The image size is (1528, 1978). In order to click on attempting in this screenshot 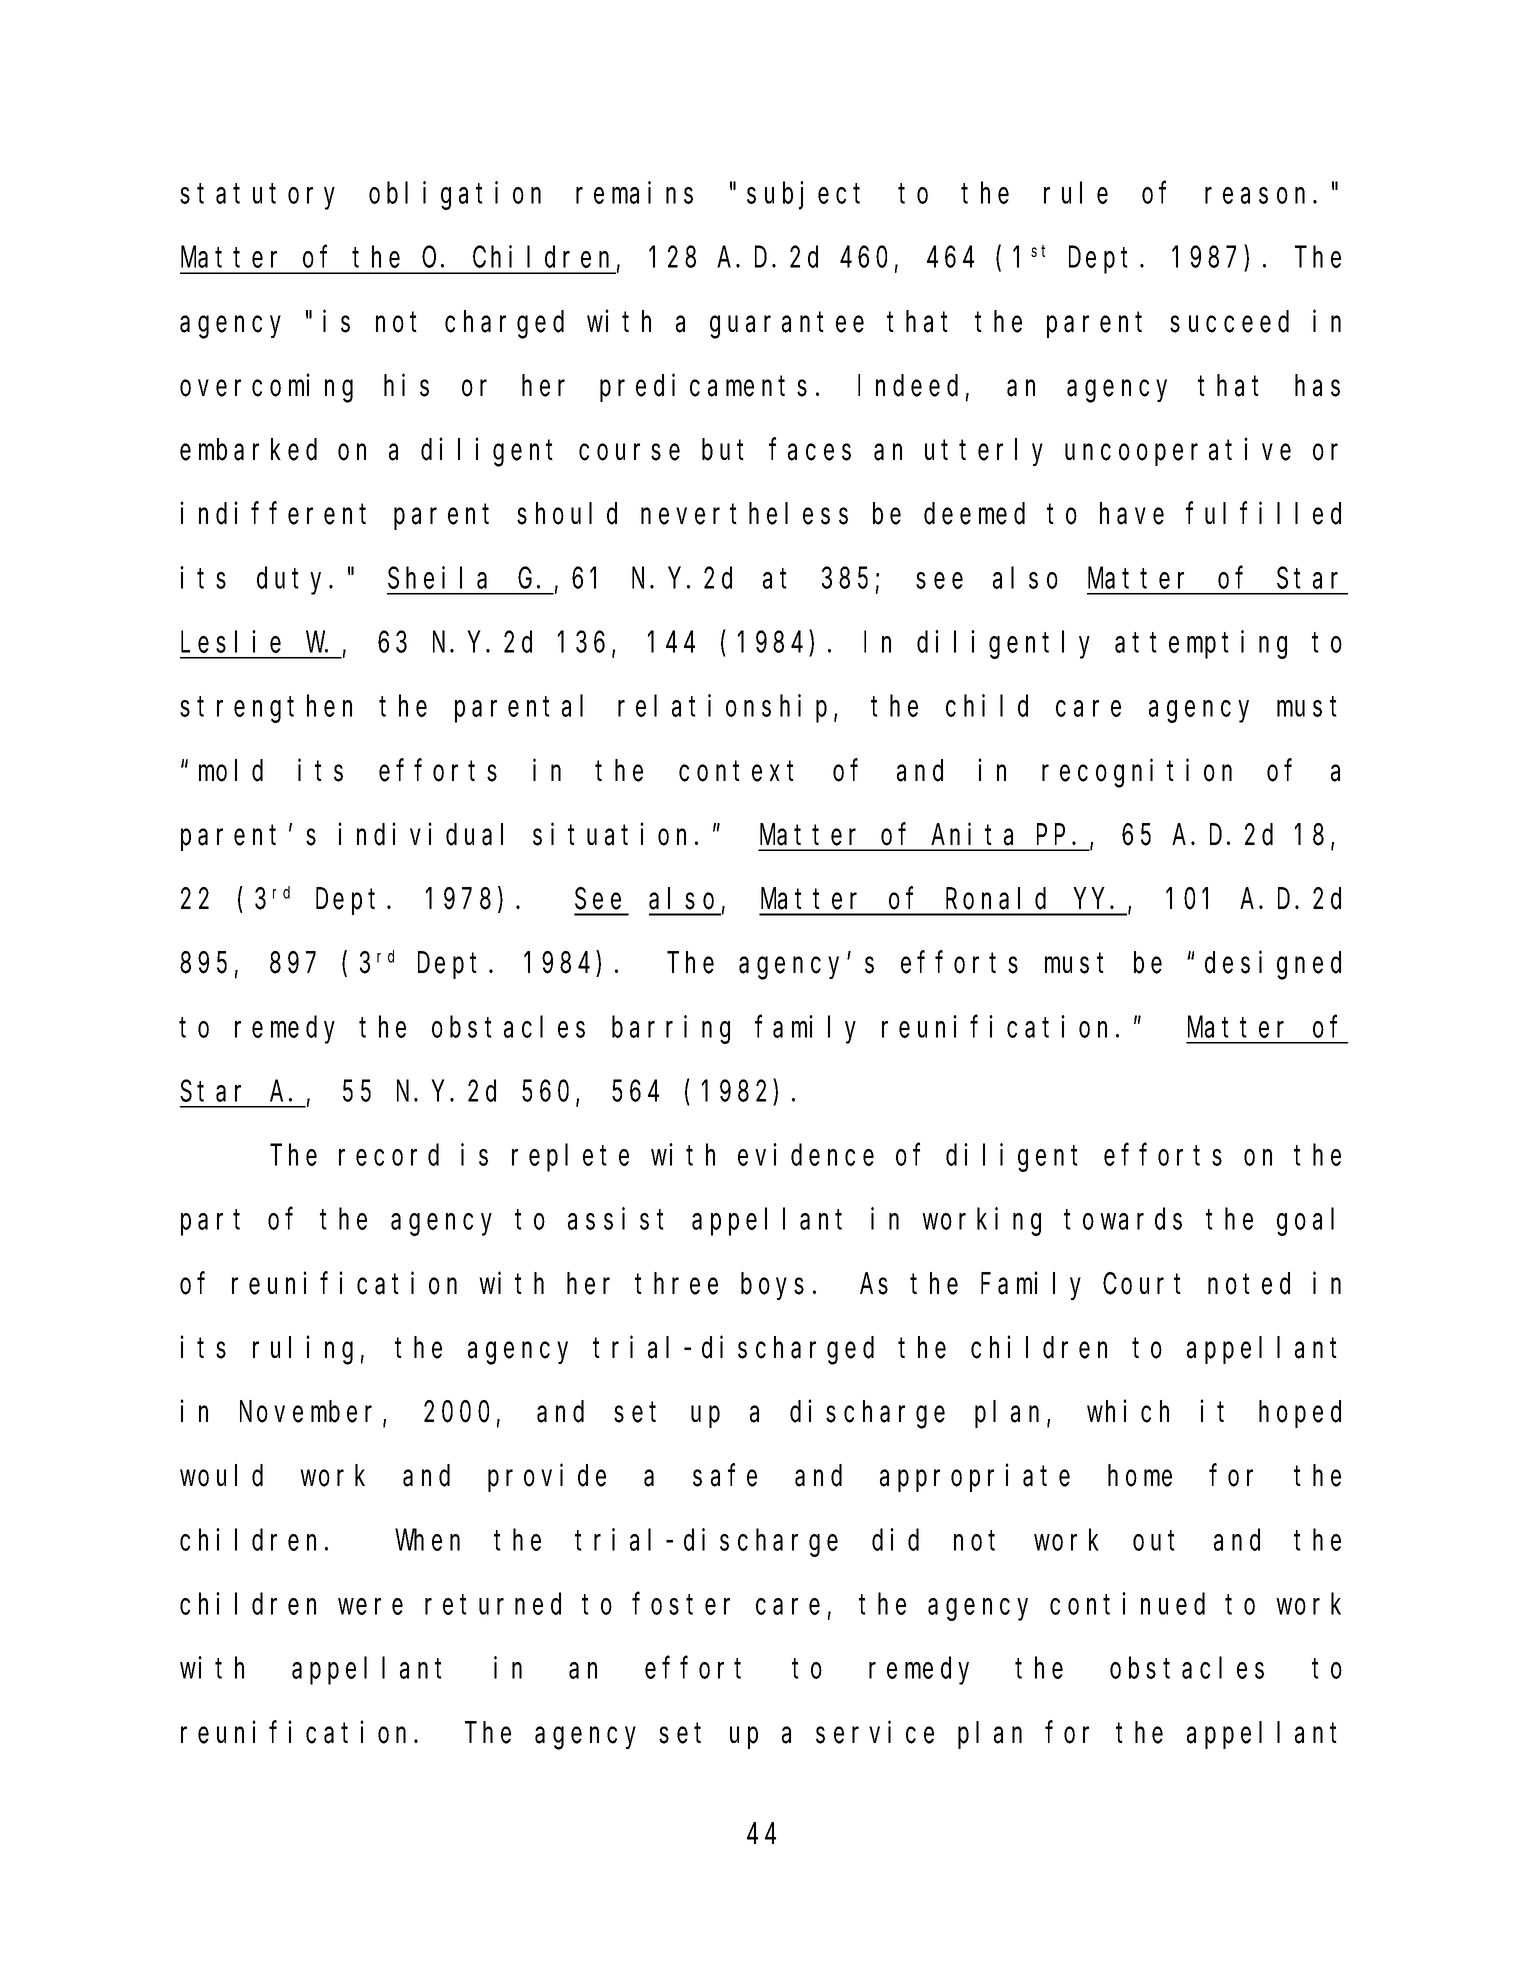, I will do `click(1201, 645)`.
